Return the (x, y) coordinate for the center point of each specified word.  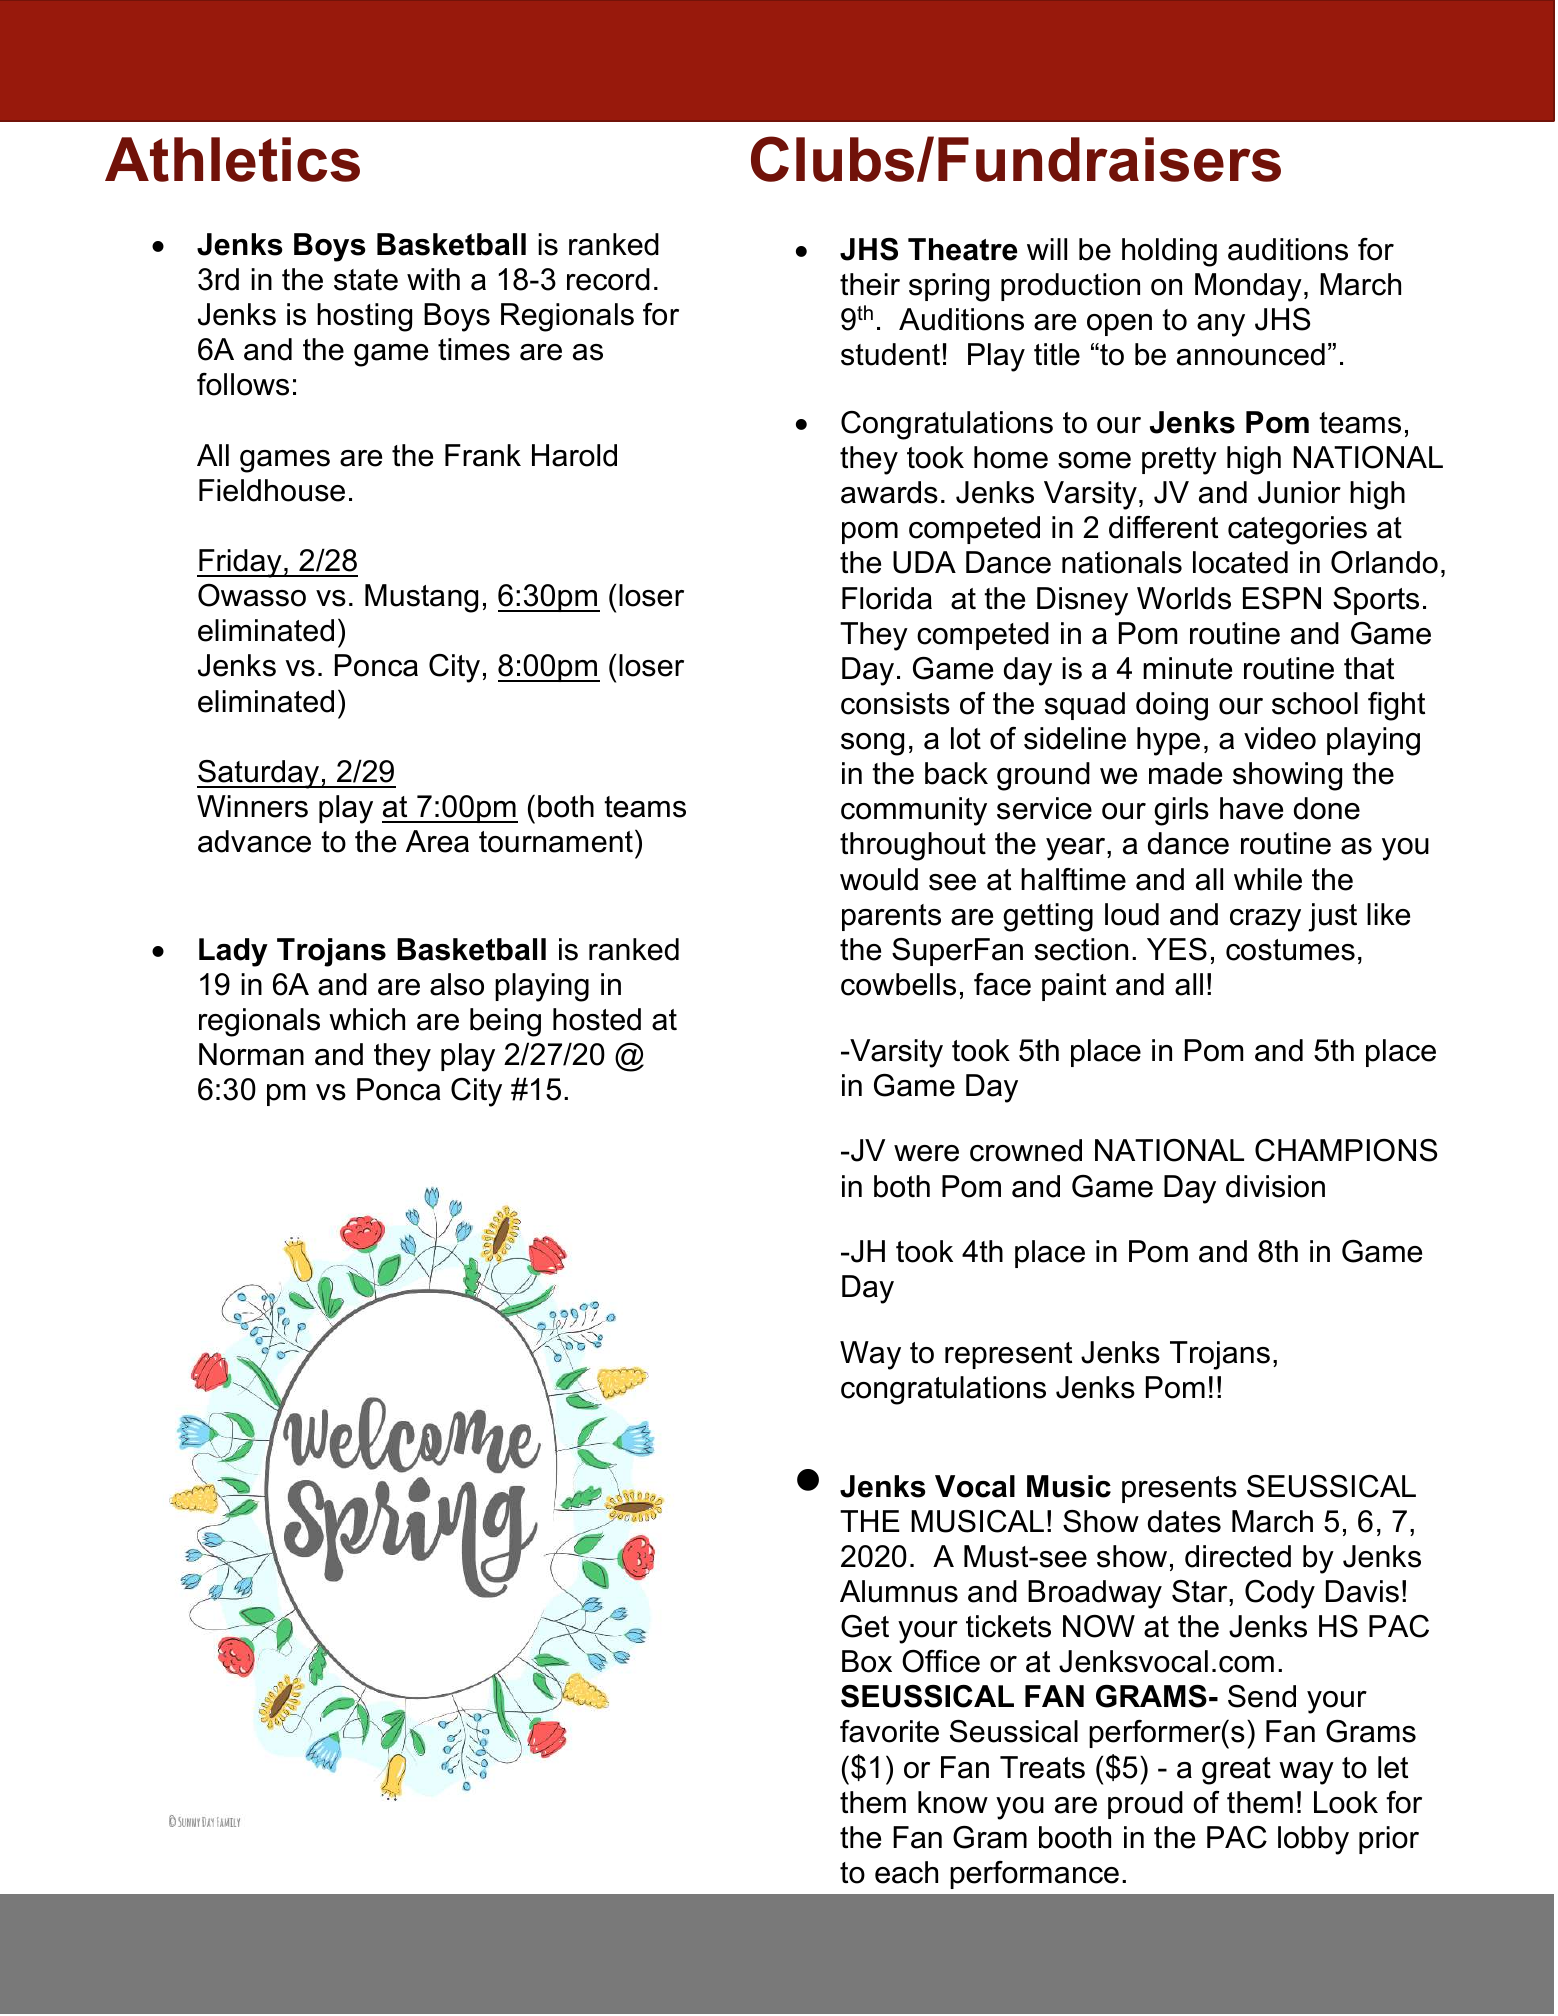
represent (1008, 1355)
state (366, 280)
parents (891, 917)
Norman (251, 1054)
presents (1179, 1489)
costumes (1290, 950)
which (367, 1019)
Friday (240, 563)
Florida (887, 598)
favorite (889, 1731)
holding (1169, 252)
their (870, 284)
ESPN (1282, 598)
